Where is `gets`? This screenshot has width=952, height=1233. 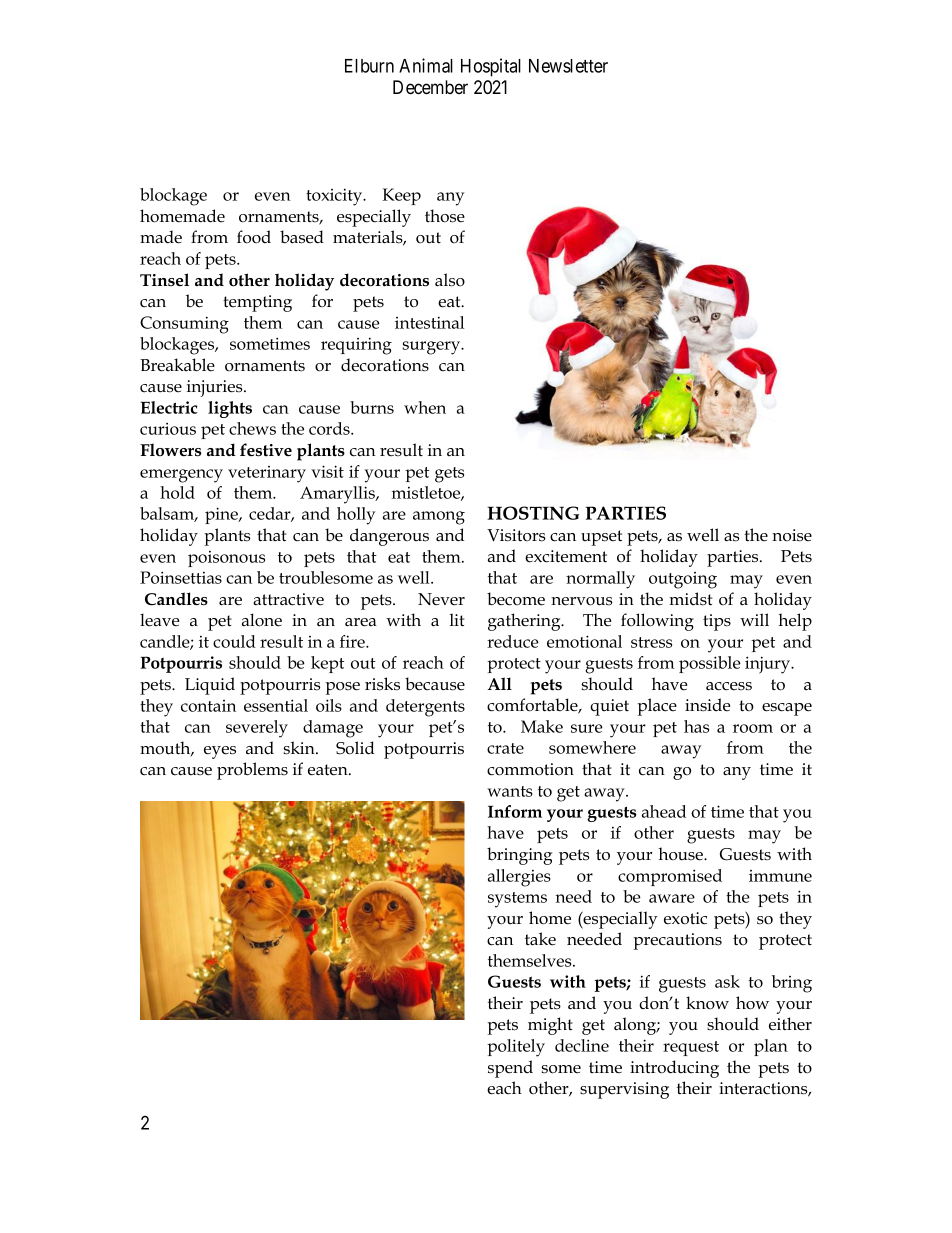 gets is located at coordinates (449, 475).
